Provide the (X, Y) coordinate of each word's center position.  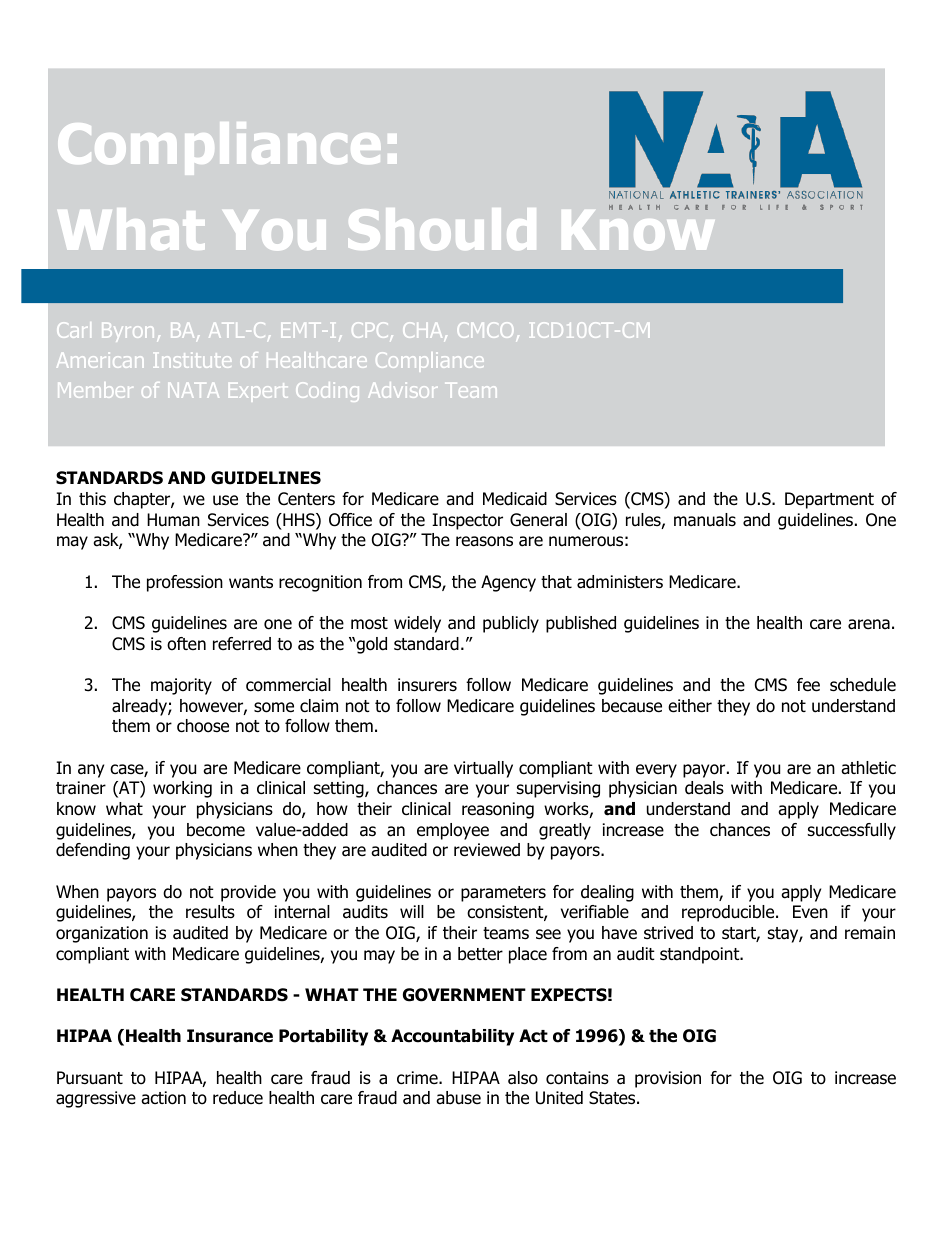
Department (829, 500)
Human (173, 520)
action (163, 1098)
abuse (458, 1098)
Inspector (467, 521)
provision (668, 1079)
